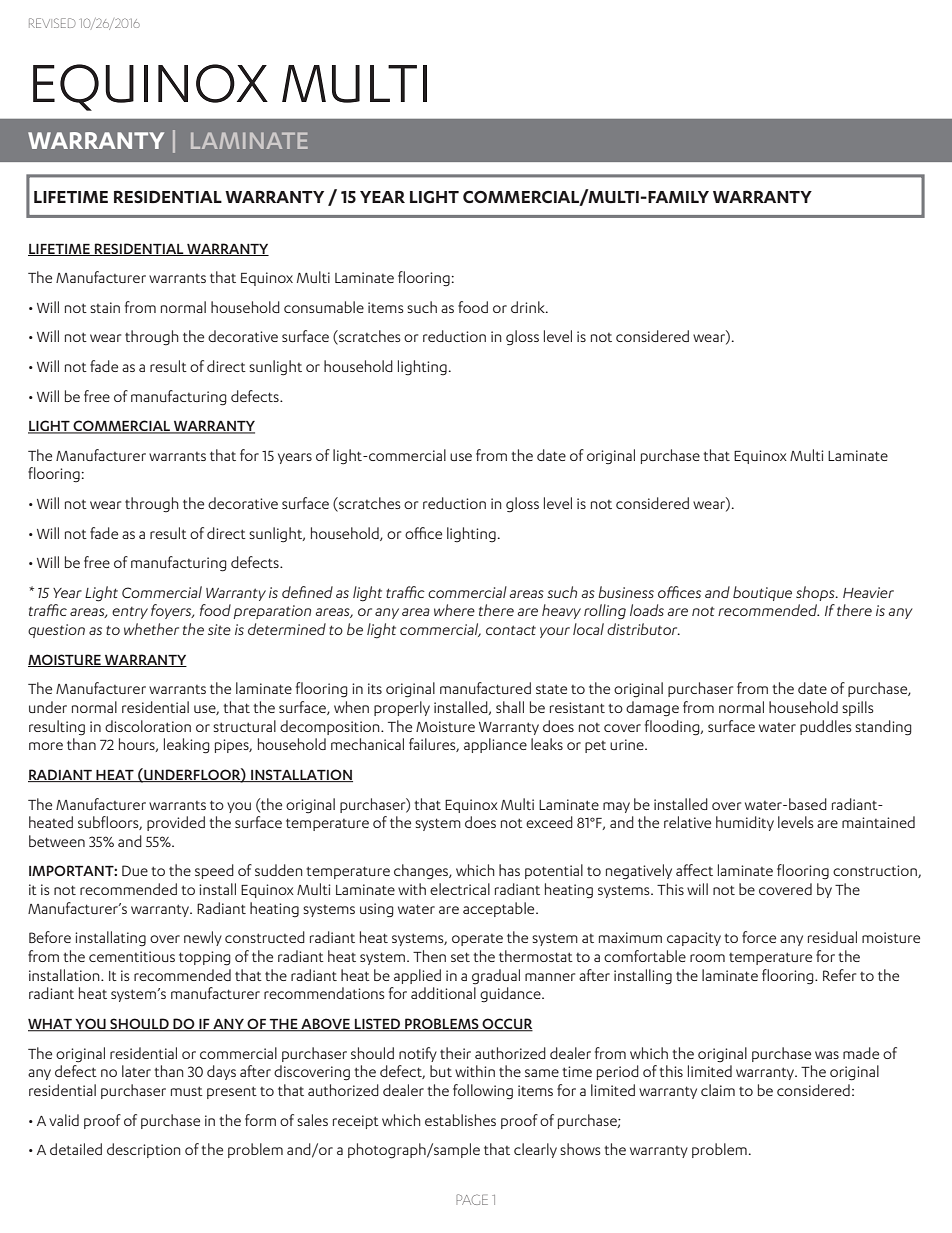 The image size is (952, 1233). I want to click on shops, so click(816, 593).
